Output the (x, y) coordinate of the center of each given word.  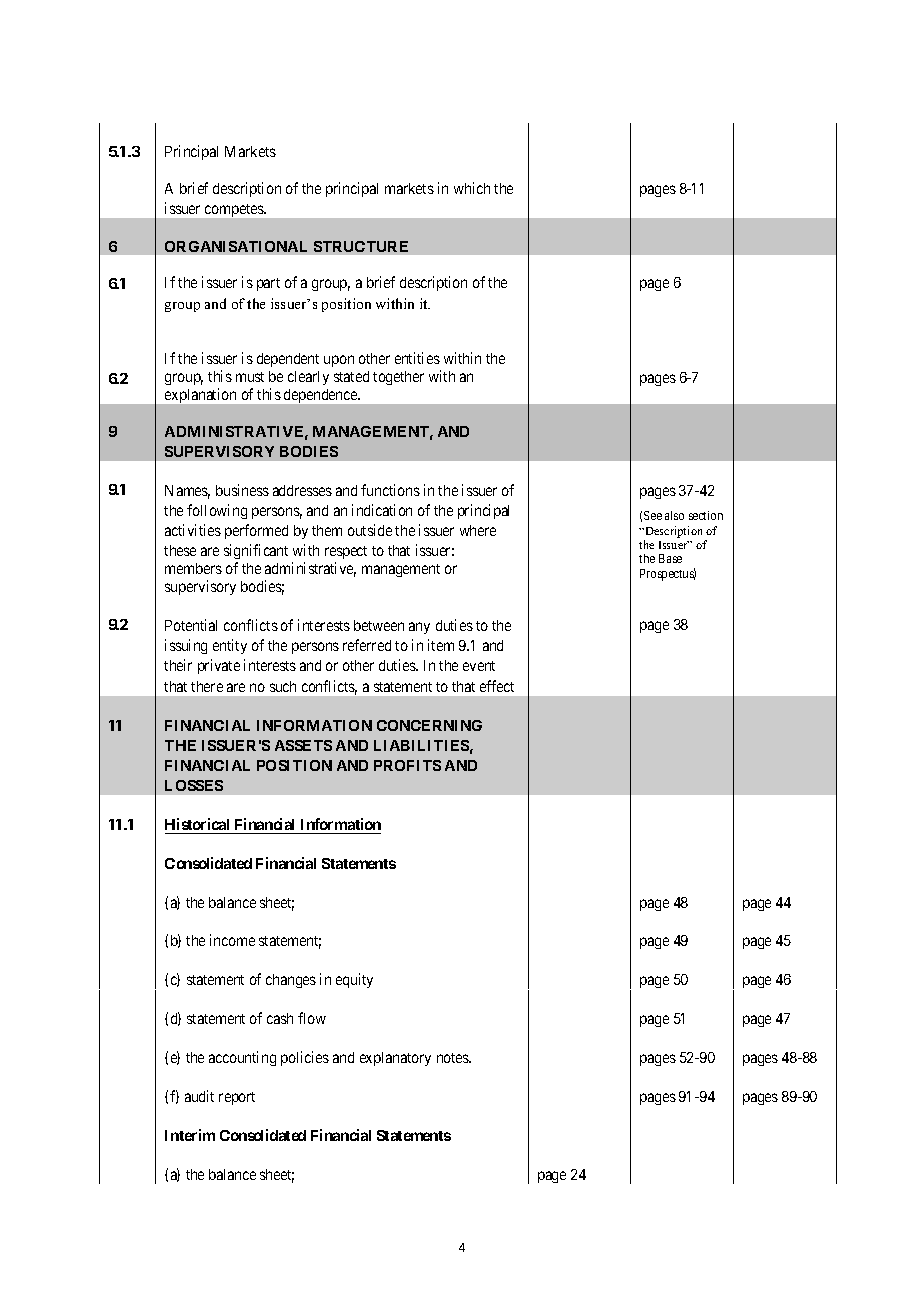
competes (235, 210)
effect (497, 686)
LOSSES (194, 785)
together (398, 378)
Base (670, 558)
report (237, 1098)
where (478, 530)
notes (454, 1058)
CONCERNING (429, 725)
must (250, 377)
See (653, 515)
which (472, 188)
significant (256, 553)
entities (417, 358)
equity (354, 980)
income (232, 940)
